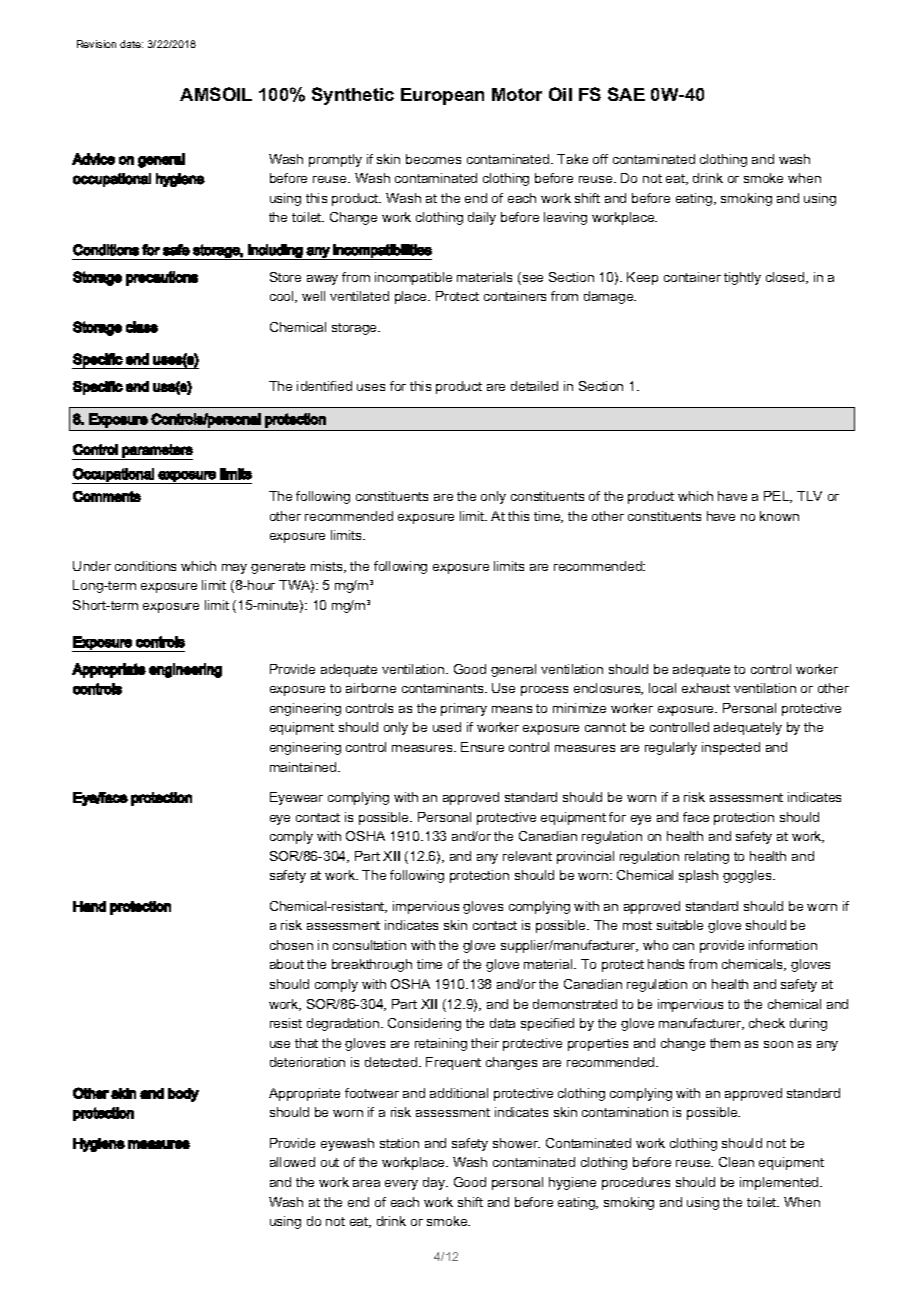 The height and width of the image is (1308, 924). I want to click on European, so click(442, 96).
